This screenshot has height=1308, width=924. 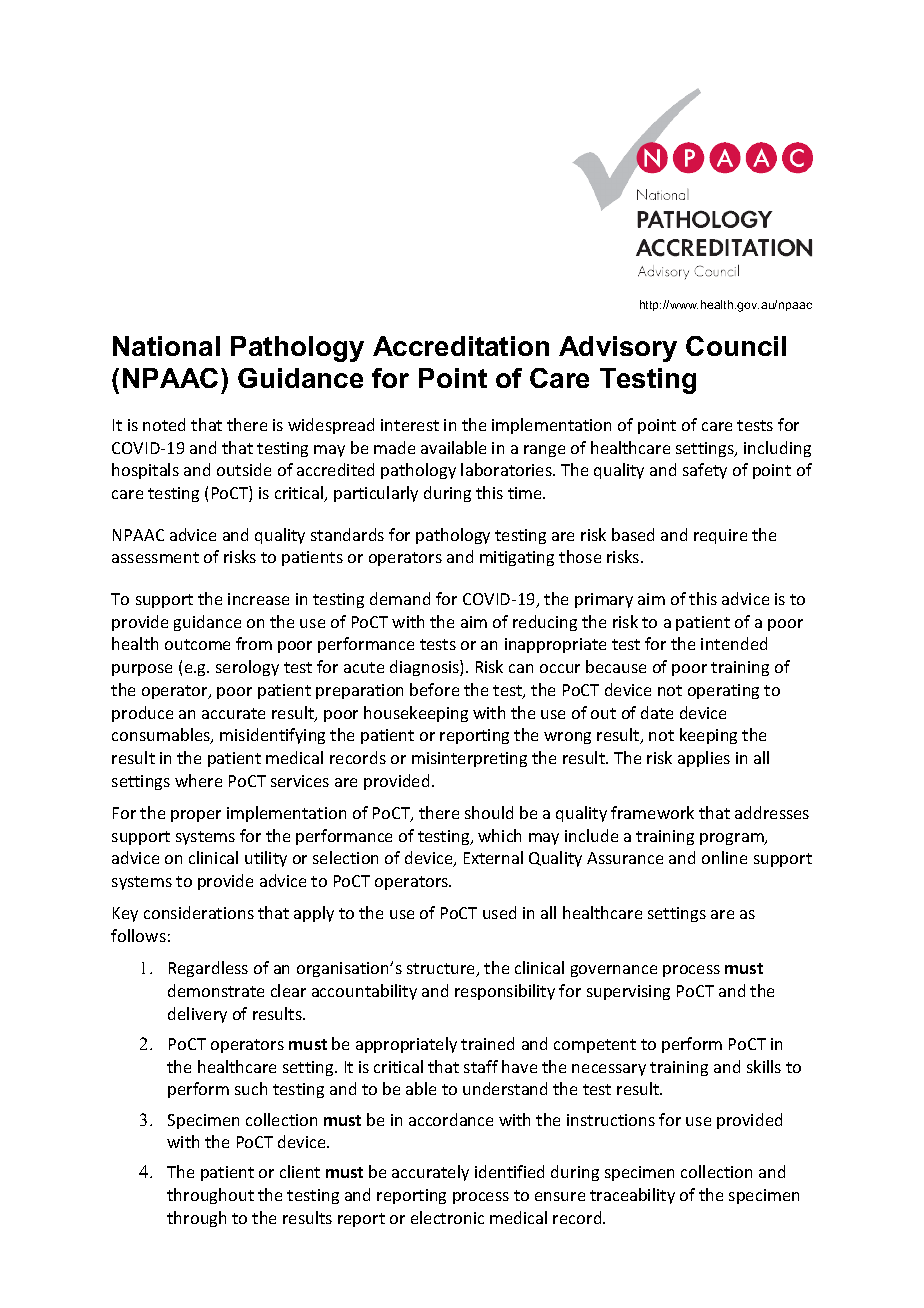 What do you see at coordinates (736, 346) in the screenshot?
I see `Council` at bounding box center [736, 346].
